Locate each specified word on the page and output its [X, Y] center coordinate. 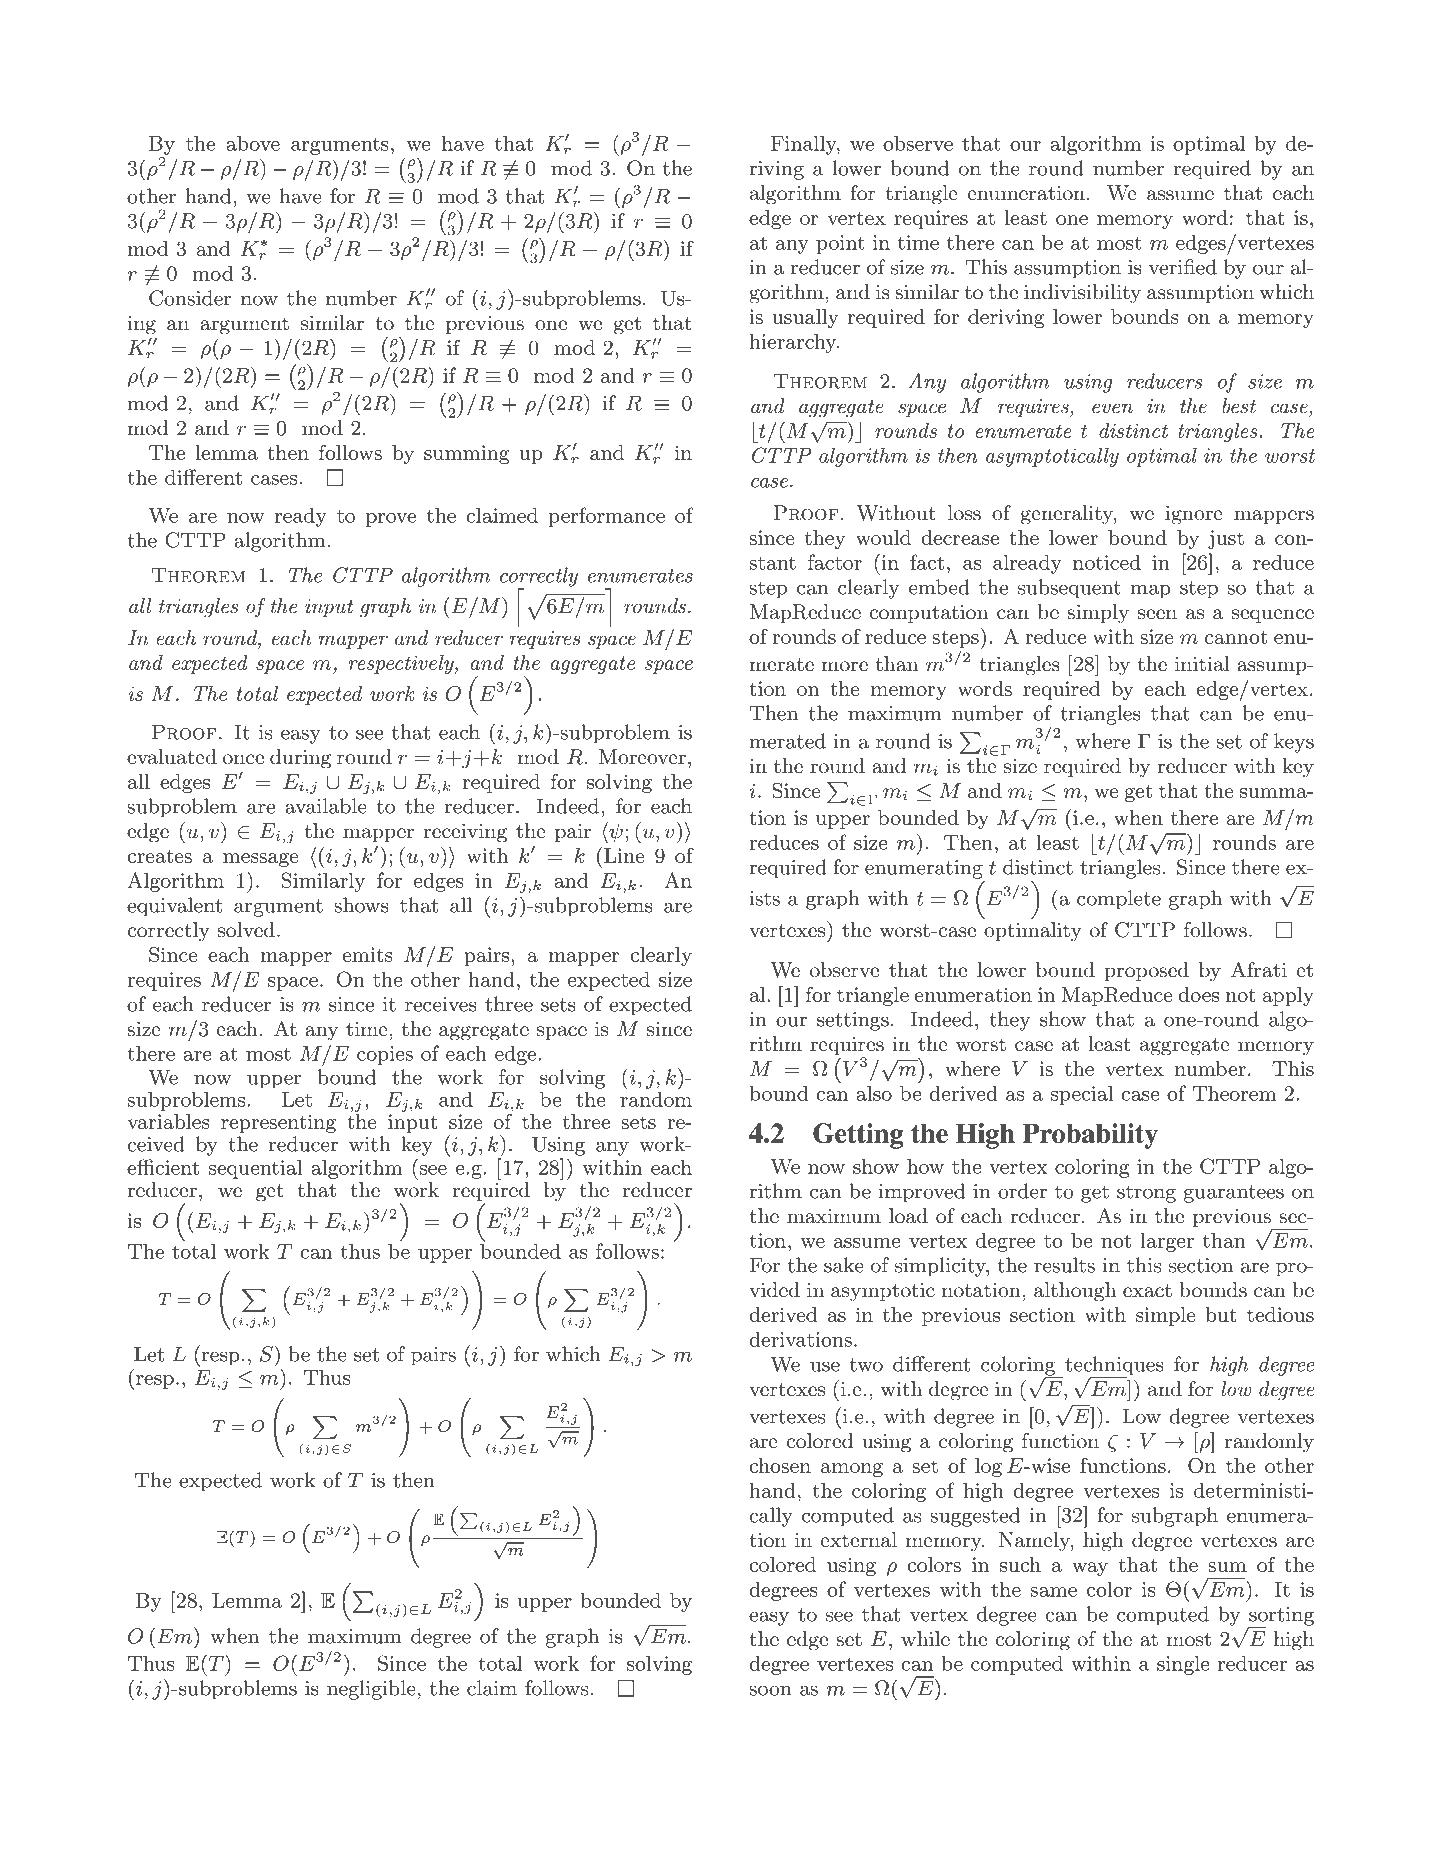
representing [278, 1123]
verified [1183, 267]
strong [1146, 1194]
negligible [371, 1690]
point [840, 244]
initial [1202, 664]
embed [939, 587]
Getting [858, 1136]
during [300, 759]
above [253, 143]
